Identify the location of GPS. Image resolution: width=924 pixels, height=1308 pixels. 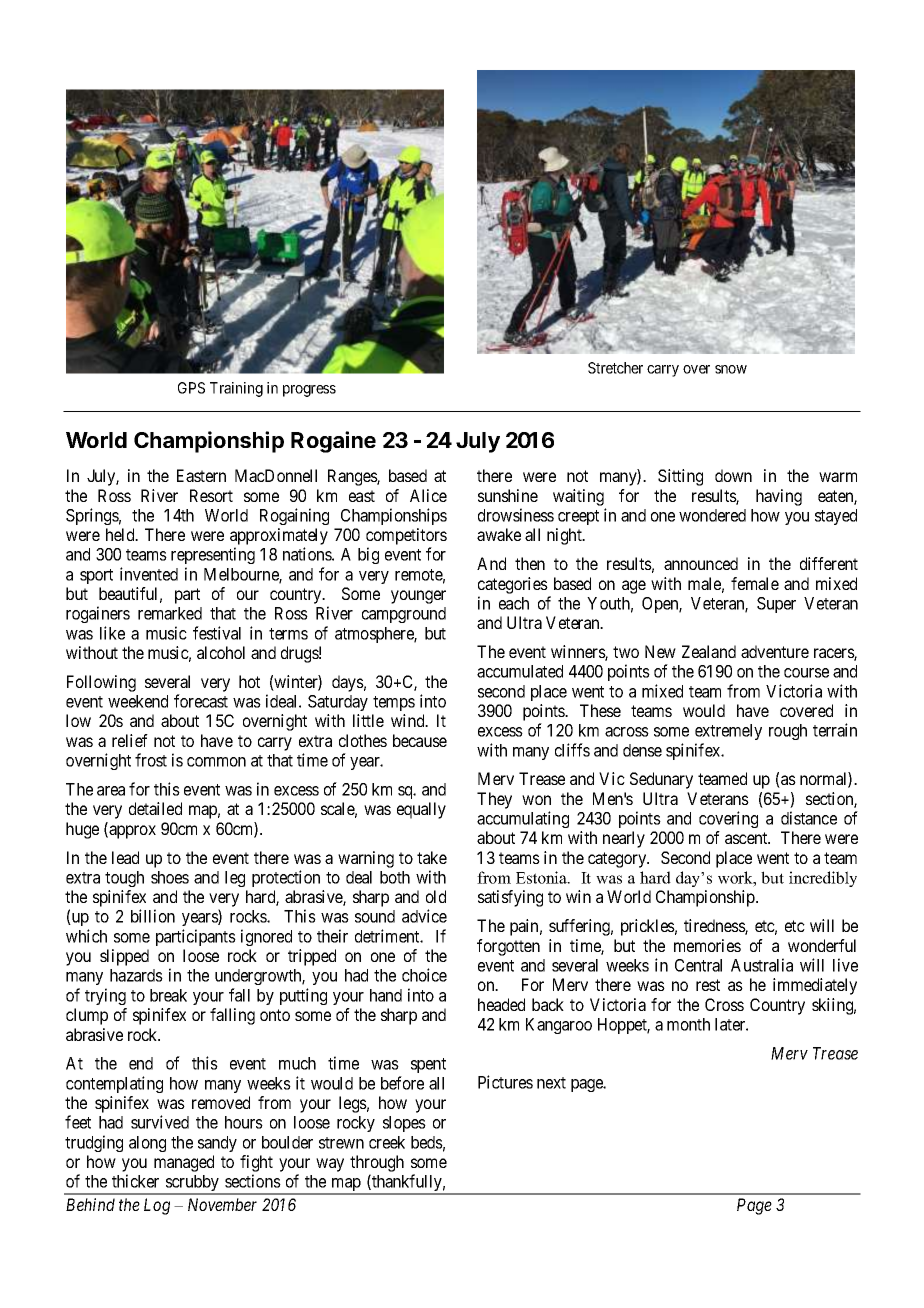
(191, 388).
